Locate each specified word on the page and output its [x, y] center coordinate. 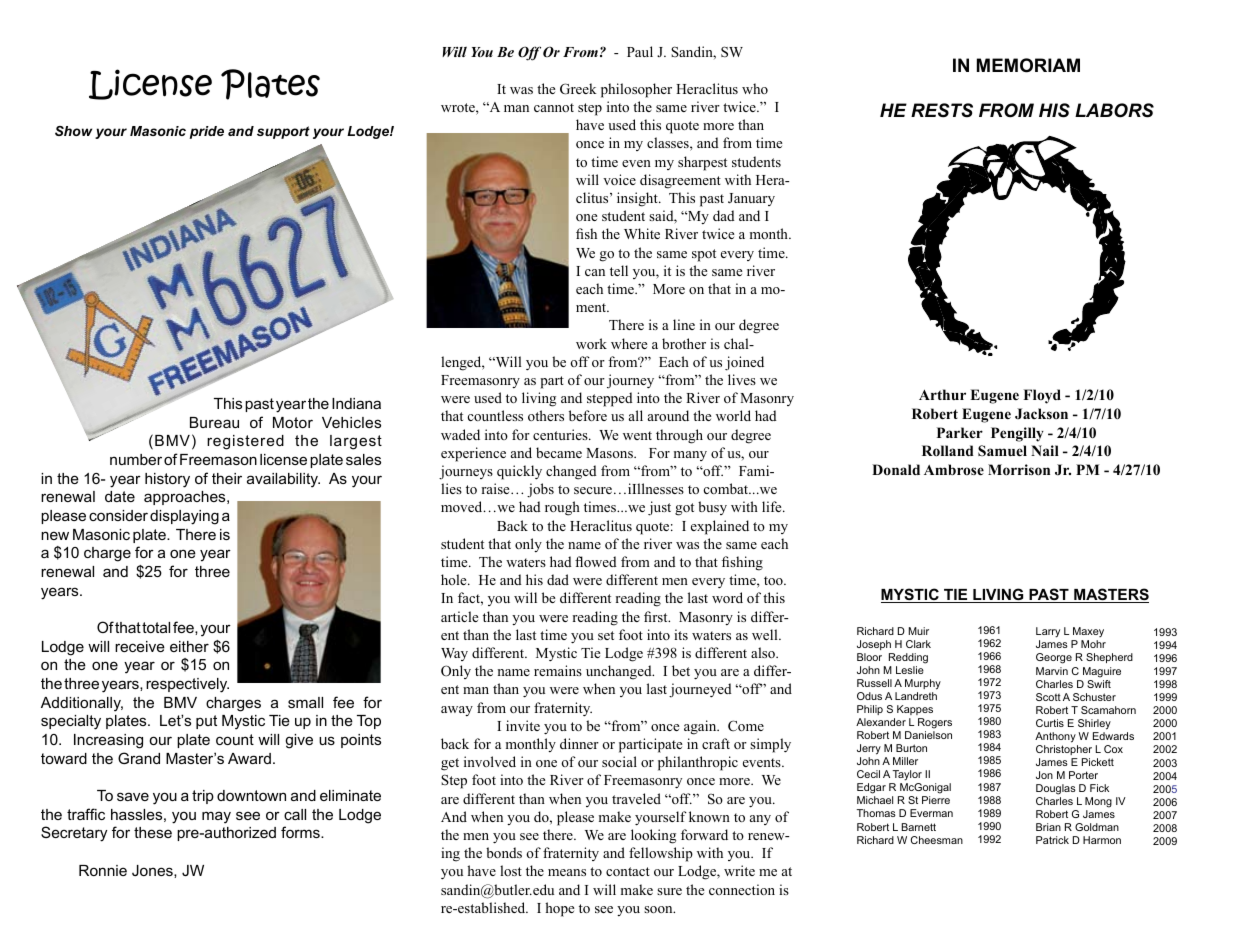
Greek [578, 89]
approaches [186, 498]
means [567, 872]
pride [206, 132]
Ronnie [103, 870]
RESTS [942, 110]
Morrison [1019, 470]
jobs [540, 490]
